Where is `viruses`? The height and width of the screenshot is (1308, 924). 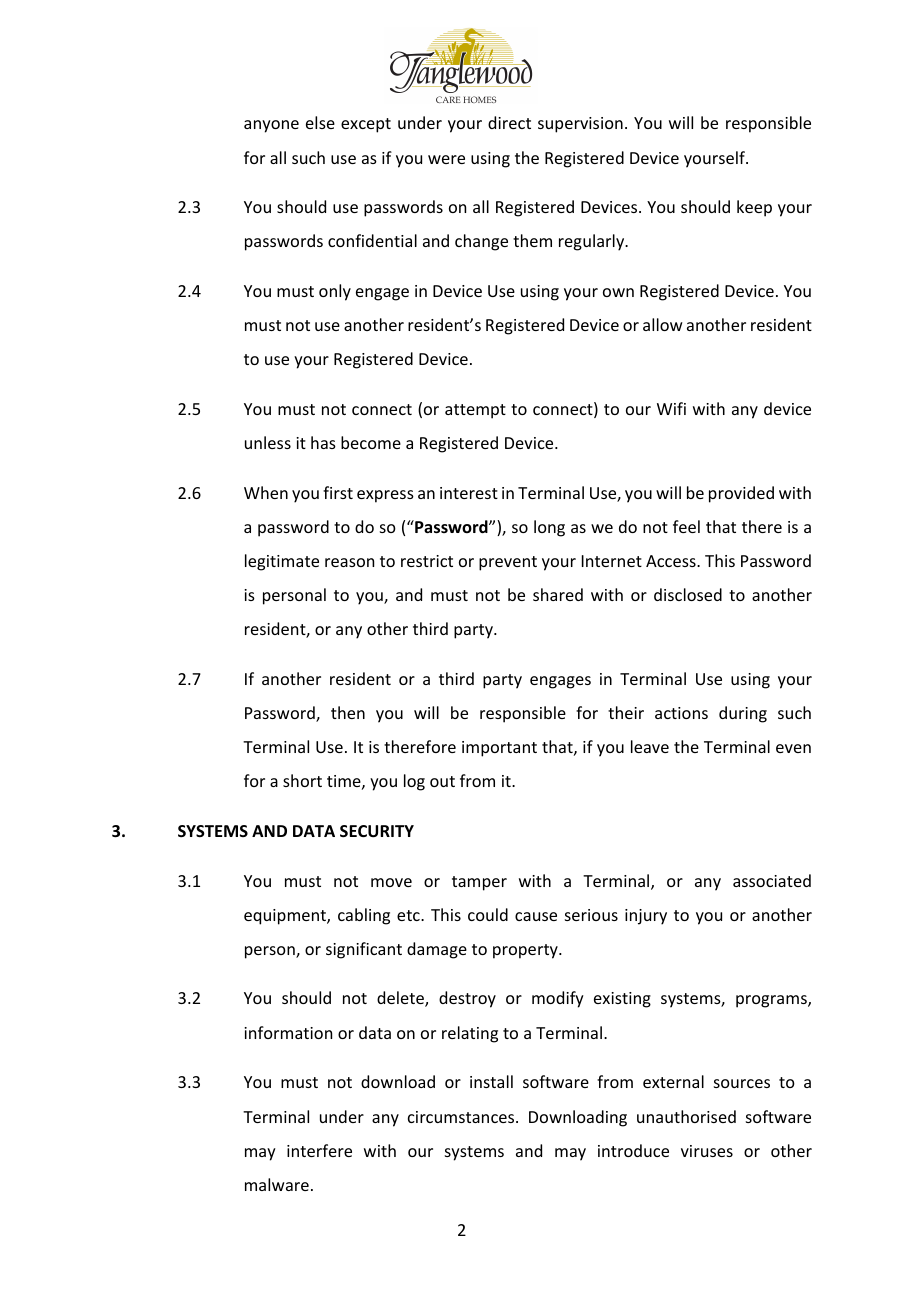 viruses is located at coordinates (707, 1151).
